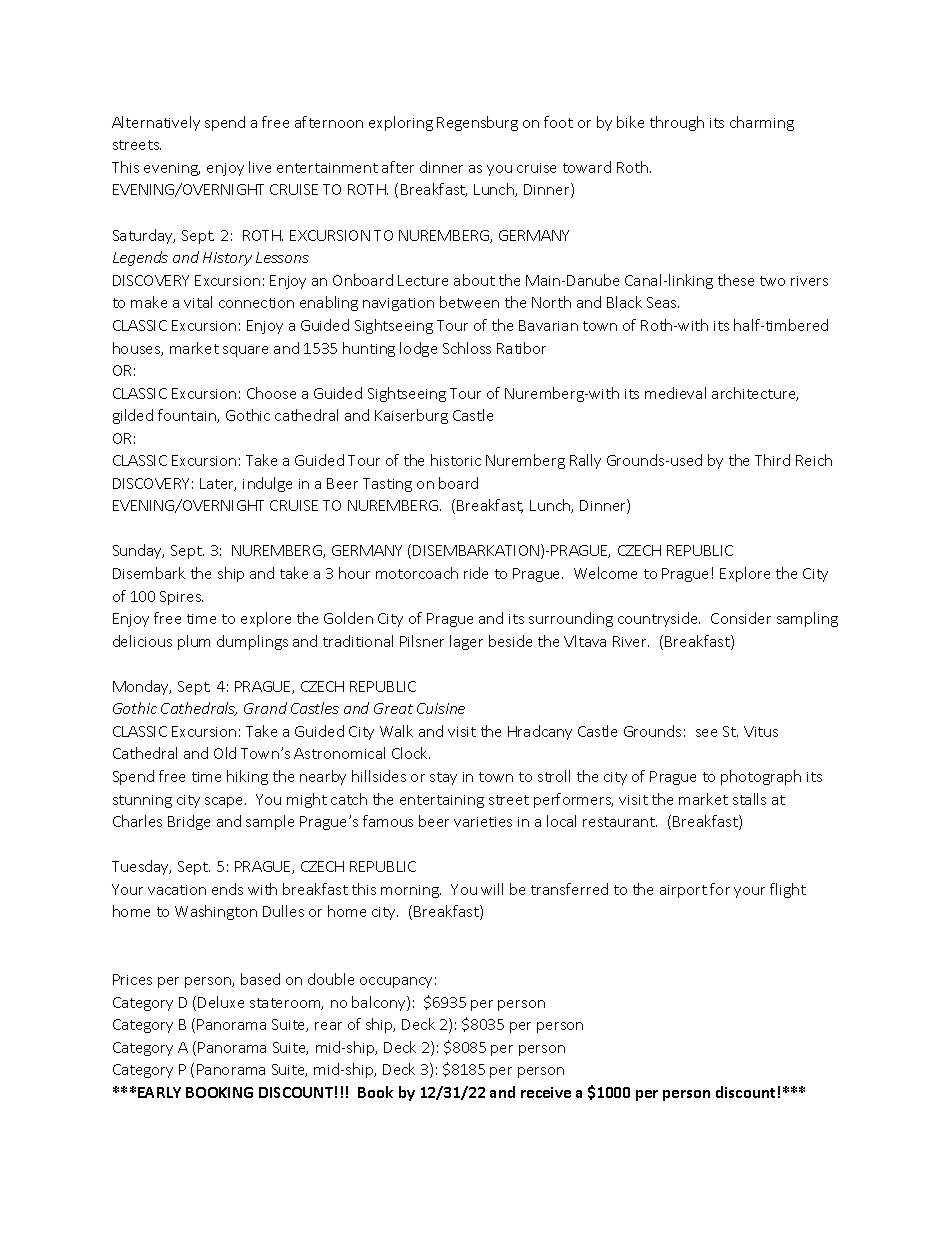  I want to click on stay, so click(443, 778).
